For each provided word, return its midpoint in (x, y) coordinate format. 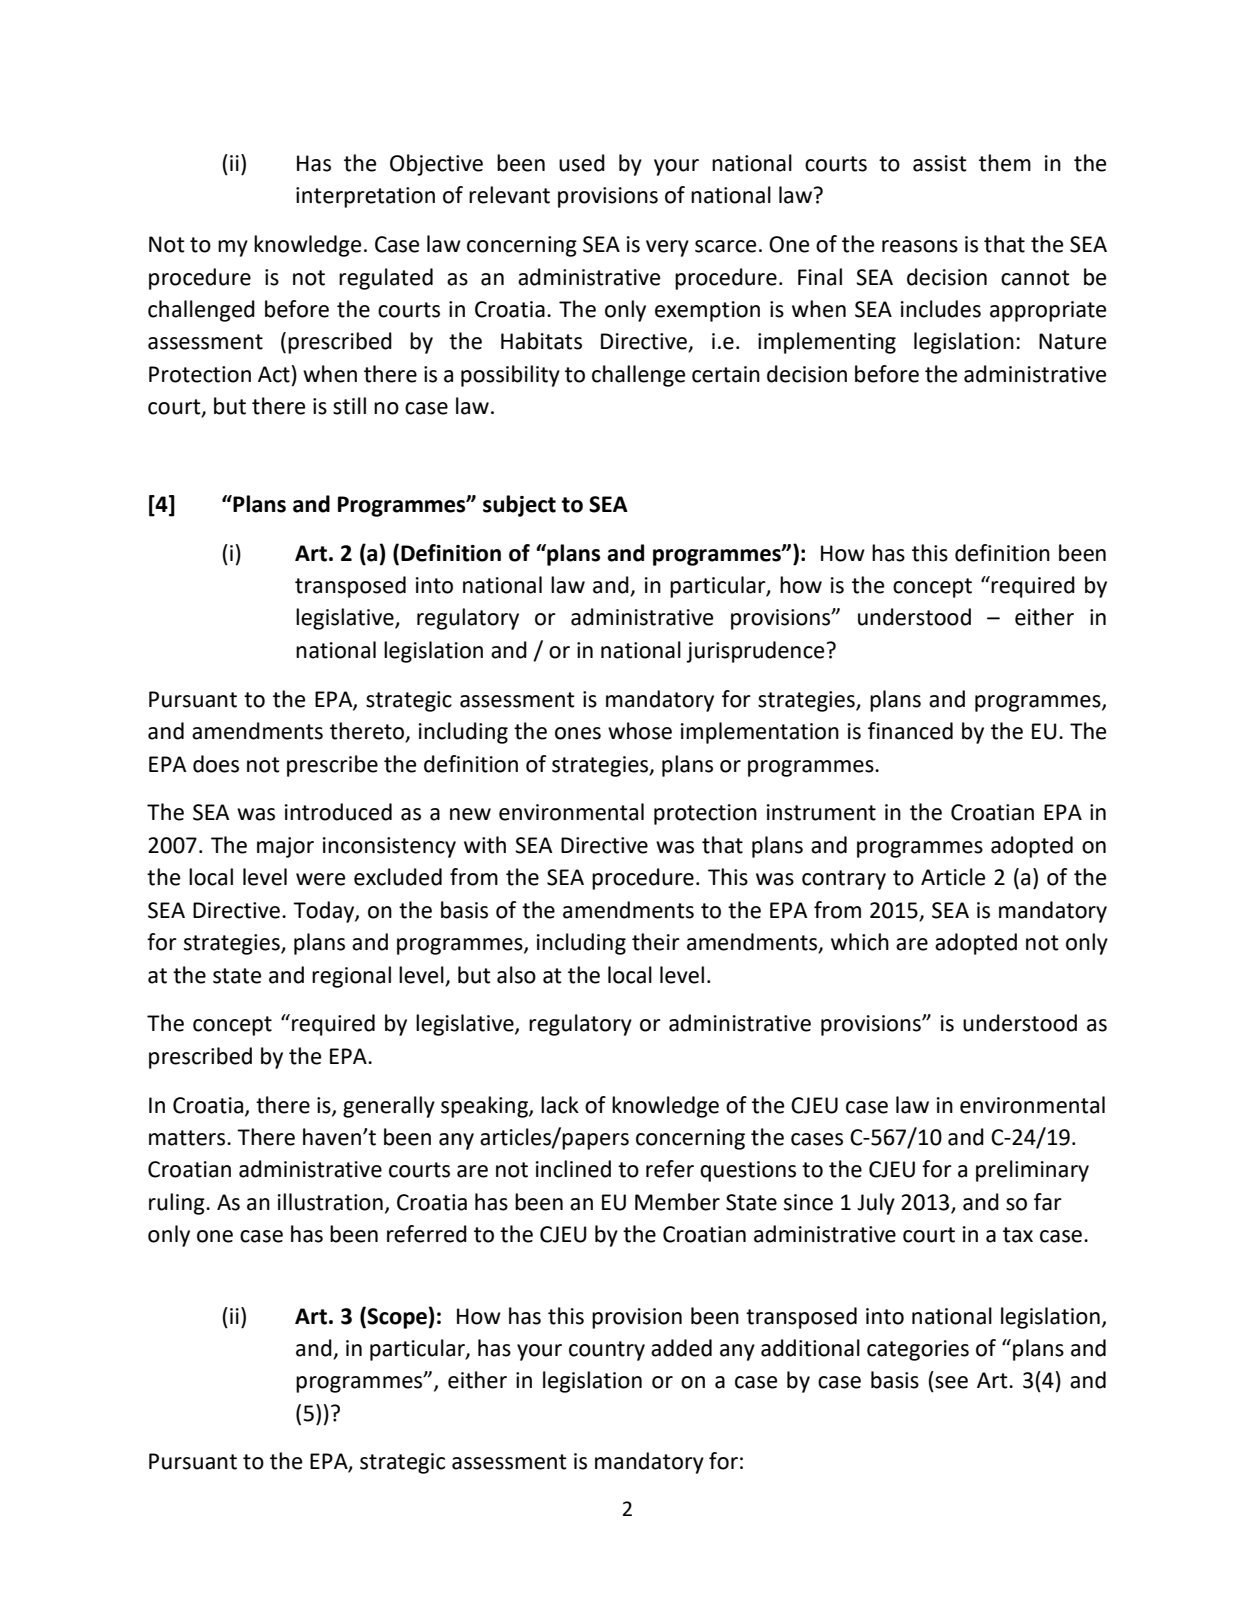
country (607, 1351)
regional (351, 977)
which (860, 942)
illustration (330, 1202)
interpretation (365, 197)
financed (910, 731)
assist (940, 163)
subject (519, 506)
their (656, 942)
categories (918, 1350)
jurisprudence (755, 652)
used (582, 163)
